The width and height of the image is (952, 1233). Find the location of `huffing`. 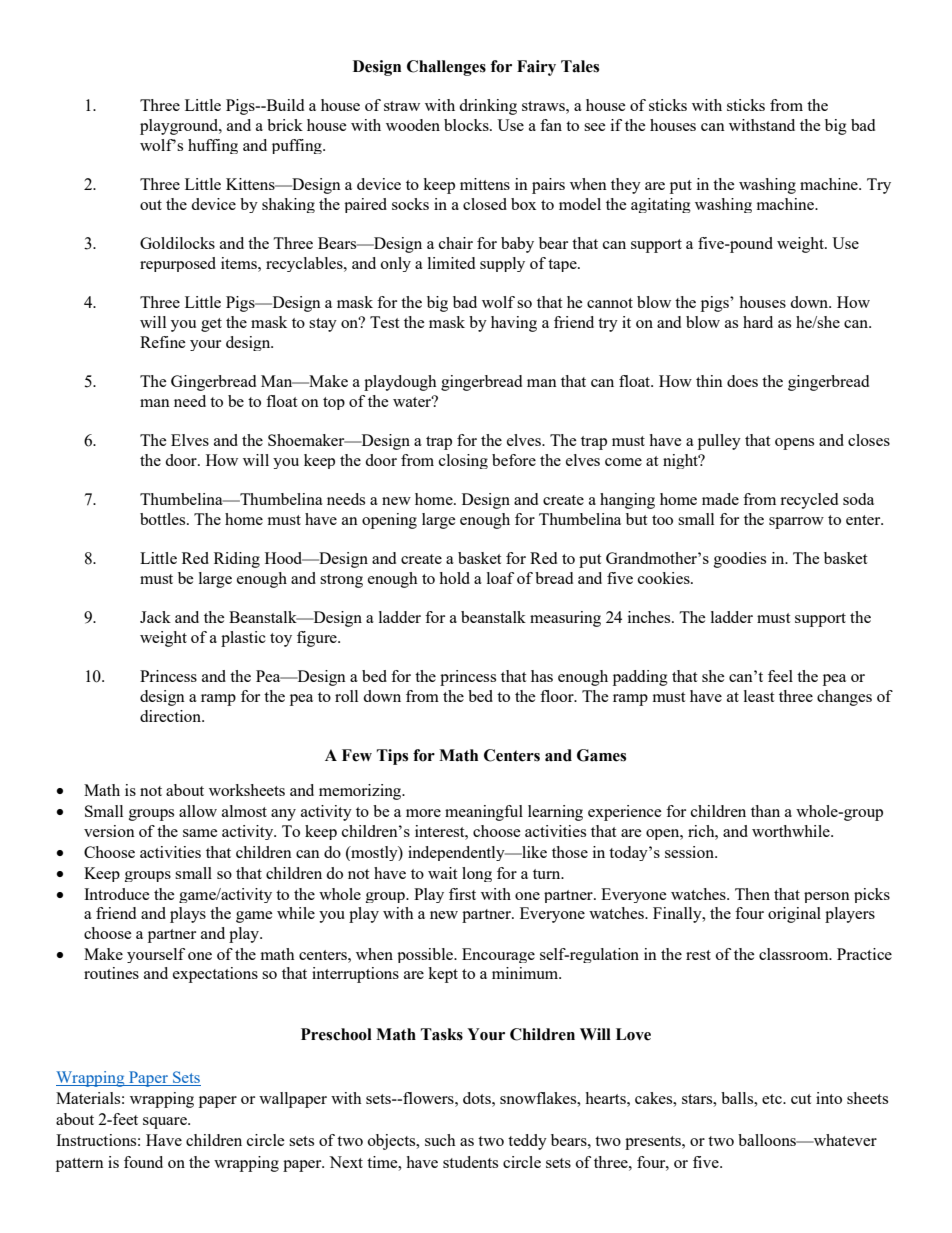

huffing is located at coordinates (213, 146).
